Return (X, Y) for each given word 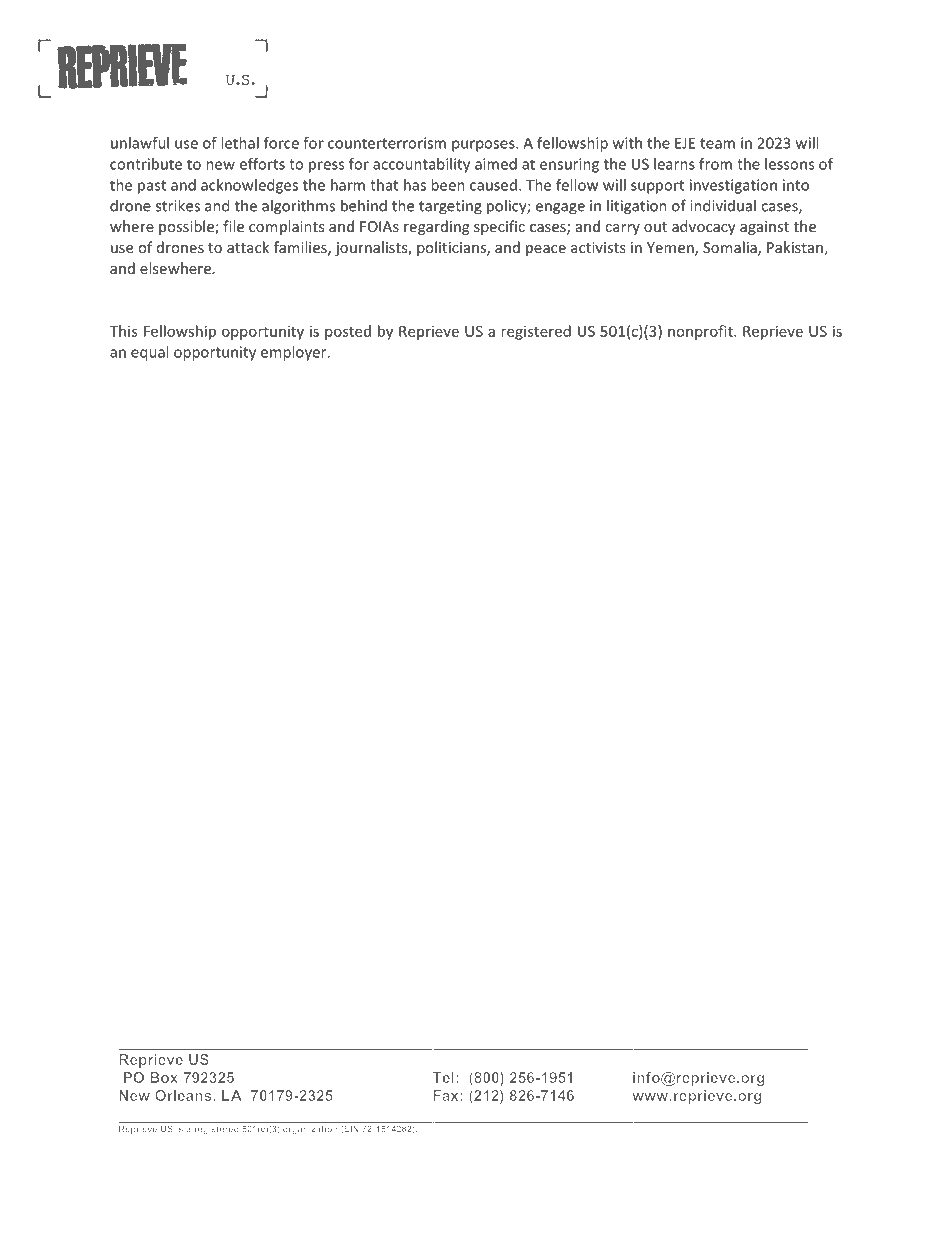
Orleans (184, 1095)
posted (348, 332)
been (448, 185)
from (715, 164)
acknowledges (249, 186)
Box (164, 1077)
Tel (443, 1077)
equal (149, 353)
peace (546, 250)
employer (295, 353)
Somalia (731, 248)
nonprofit (701, 332)
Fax (445, 1095)
